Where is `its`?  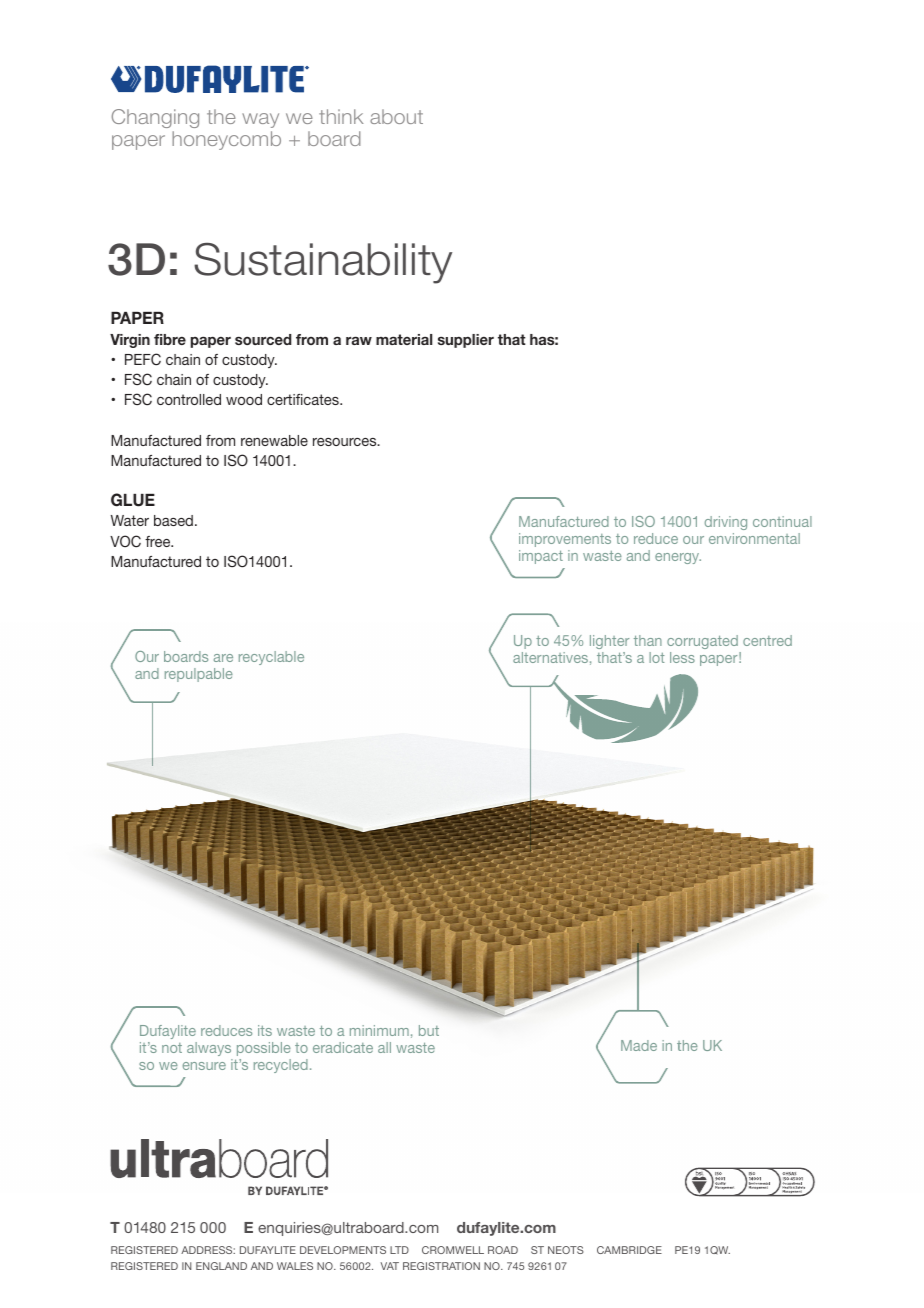
its is located at coordinates (265, 1030).
